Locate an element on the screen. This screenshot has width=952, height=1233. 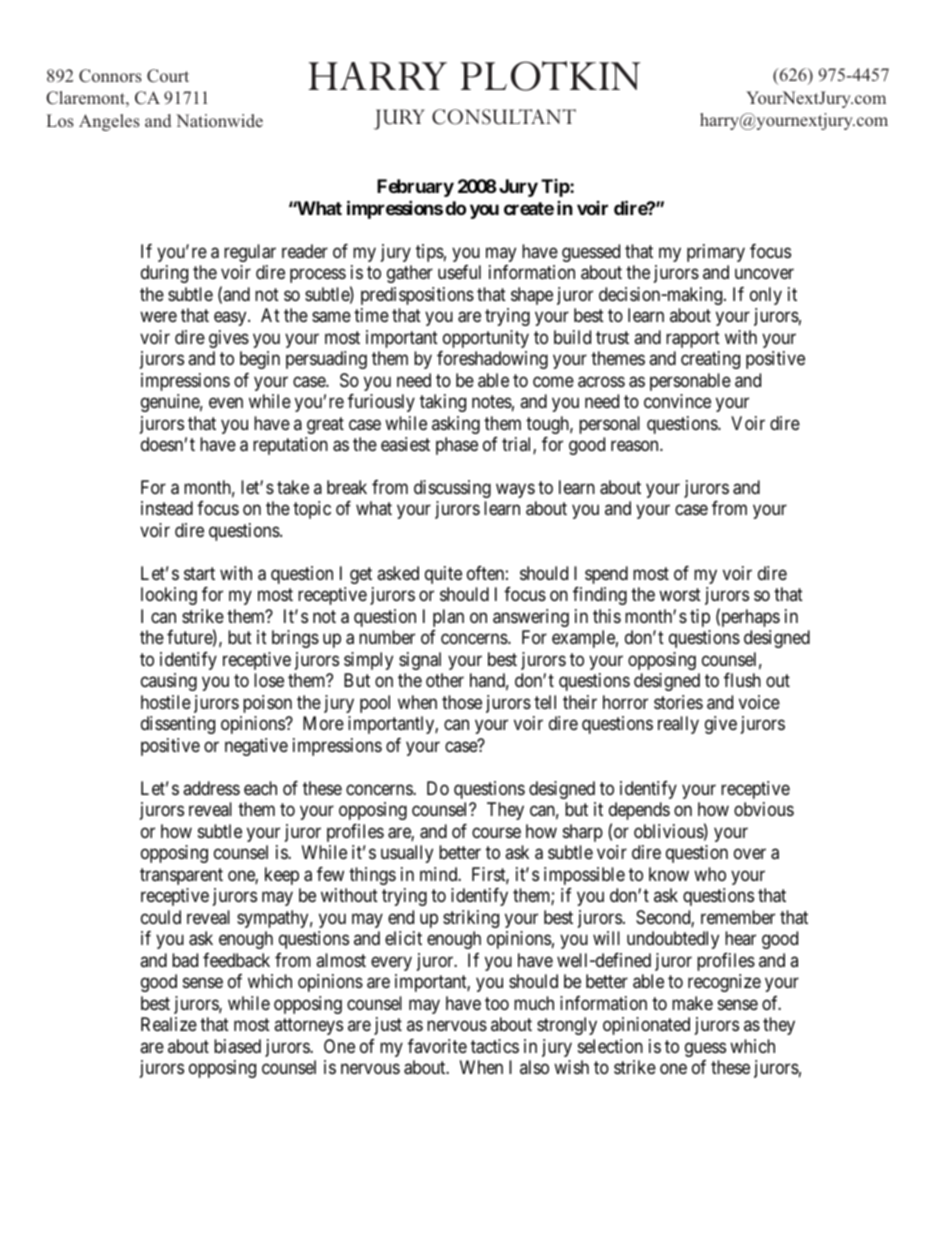
CONSULTANT is located at coordinates (504, 117).
